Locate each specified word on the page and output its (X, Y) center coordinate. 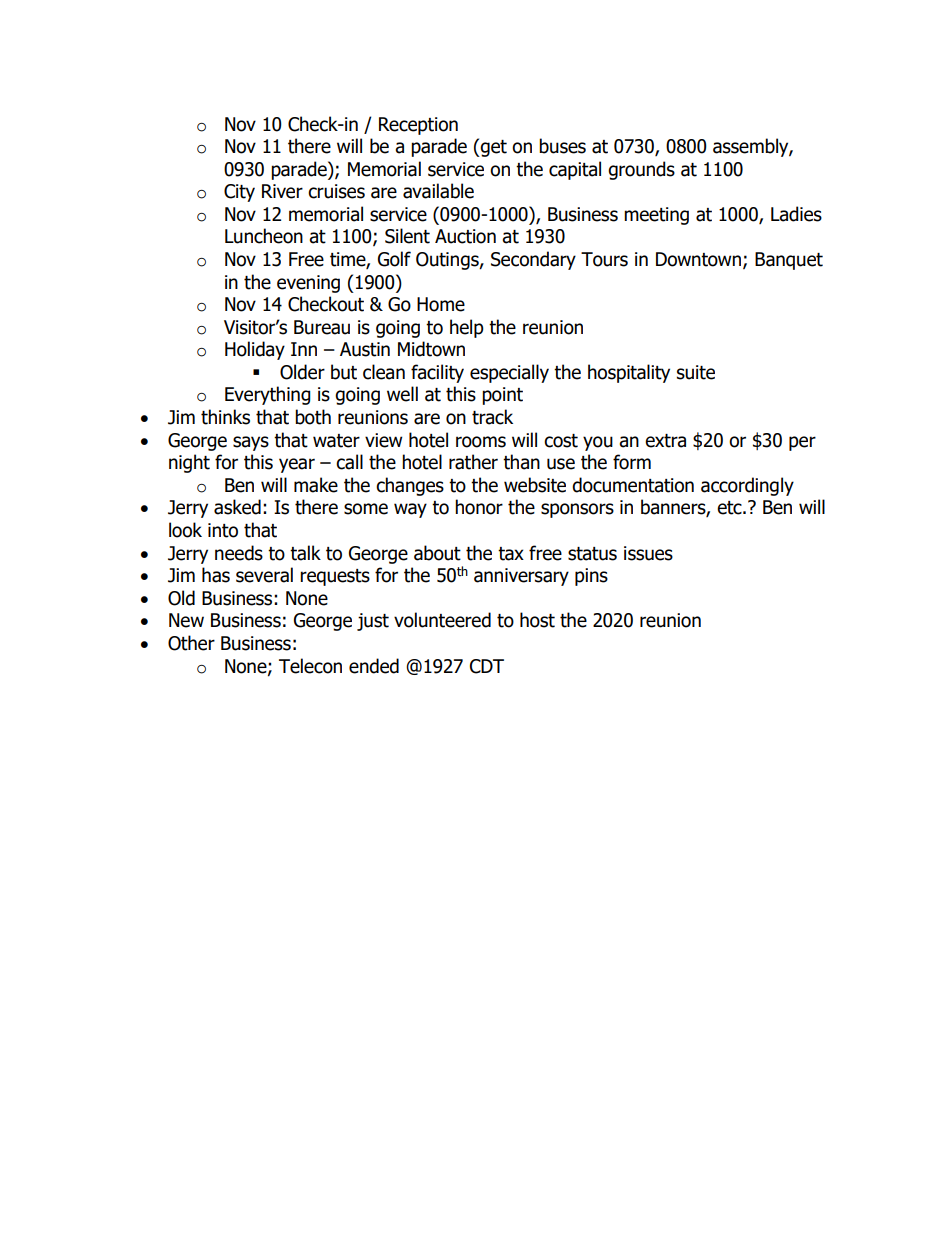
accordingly (747, 486)
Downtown (698, 259)
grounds (641, 170)
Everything (268, 395)
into (223, 530)
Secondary (533, 260)
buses (562, 146)
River (282, 191)
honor (479, 507)
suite (696, 372)
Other (191, 643)
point (502, 396)
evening (308, 284)
